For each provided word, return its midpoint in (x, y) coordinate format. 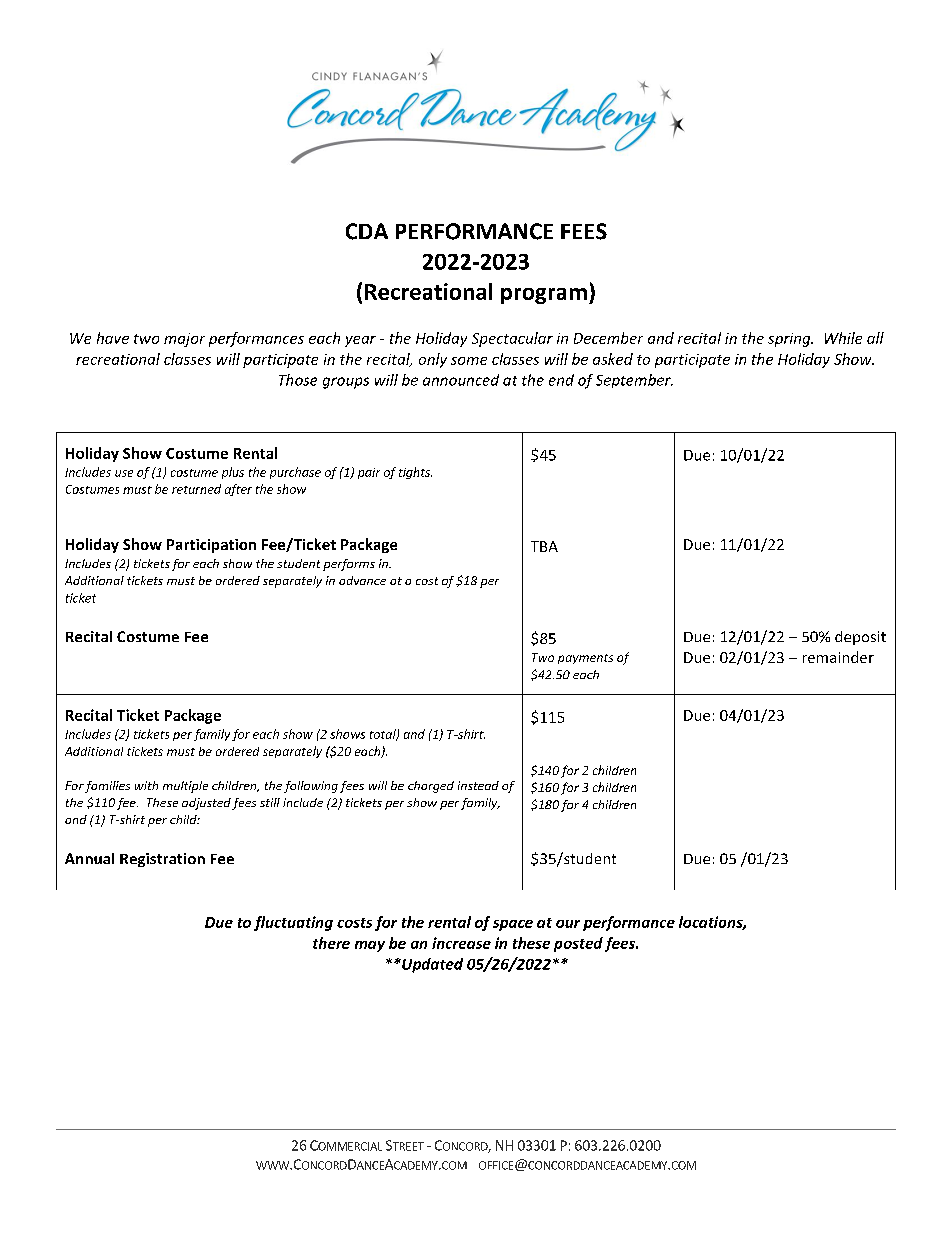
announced (461, 380)
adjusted (206, 804)
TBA (544, 546)
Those (298, 380)
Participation (211, 546)
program (544, 296)
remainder (838, 657)
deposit (860, 638)
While (843, 338)
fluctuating (293, 923)
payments (585, 659)
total (384, 735)
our (568, 924)
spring (790, 340)
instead (478, 785)
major (184, 340)
